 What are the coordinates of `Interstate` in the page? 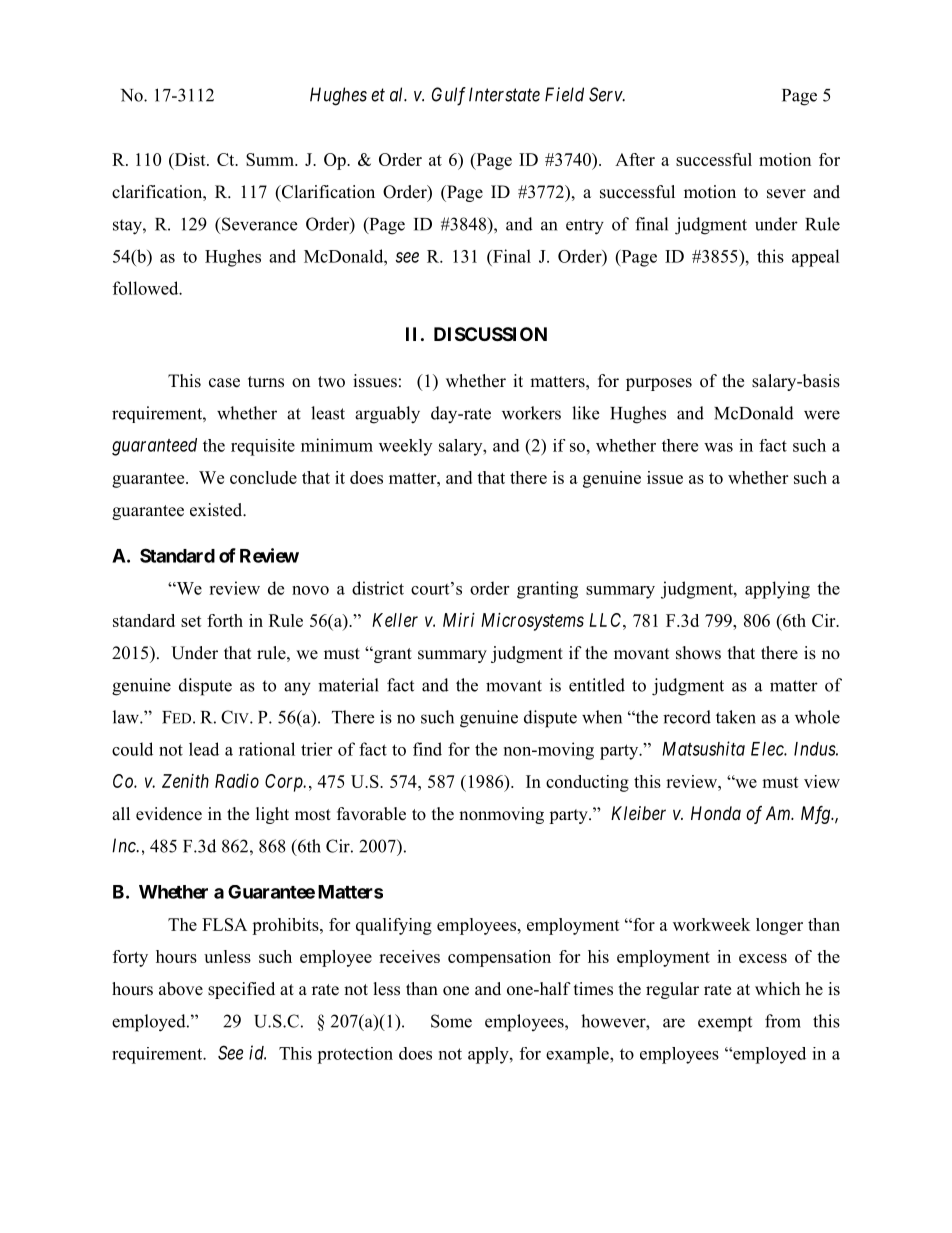 It's located at (504, 94).
